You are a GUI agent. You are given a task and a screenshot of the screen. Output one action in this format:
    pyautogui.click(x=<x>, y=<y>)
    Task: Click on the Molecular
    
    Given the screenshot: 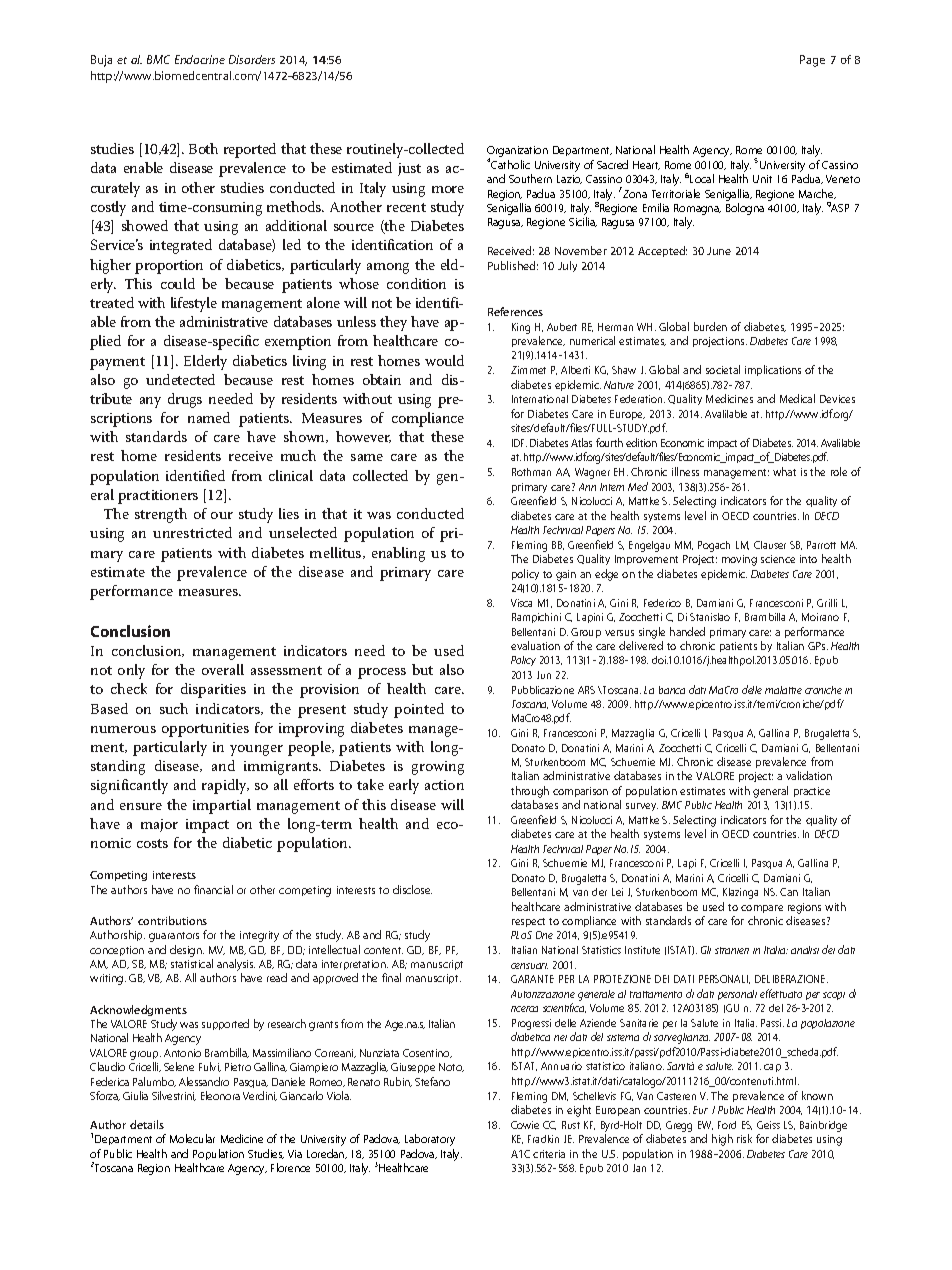 What is the action you would take?
    pyautogui.click(x=192, y=1138)
